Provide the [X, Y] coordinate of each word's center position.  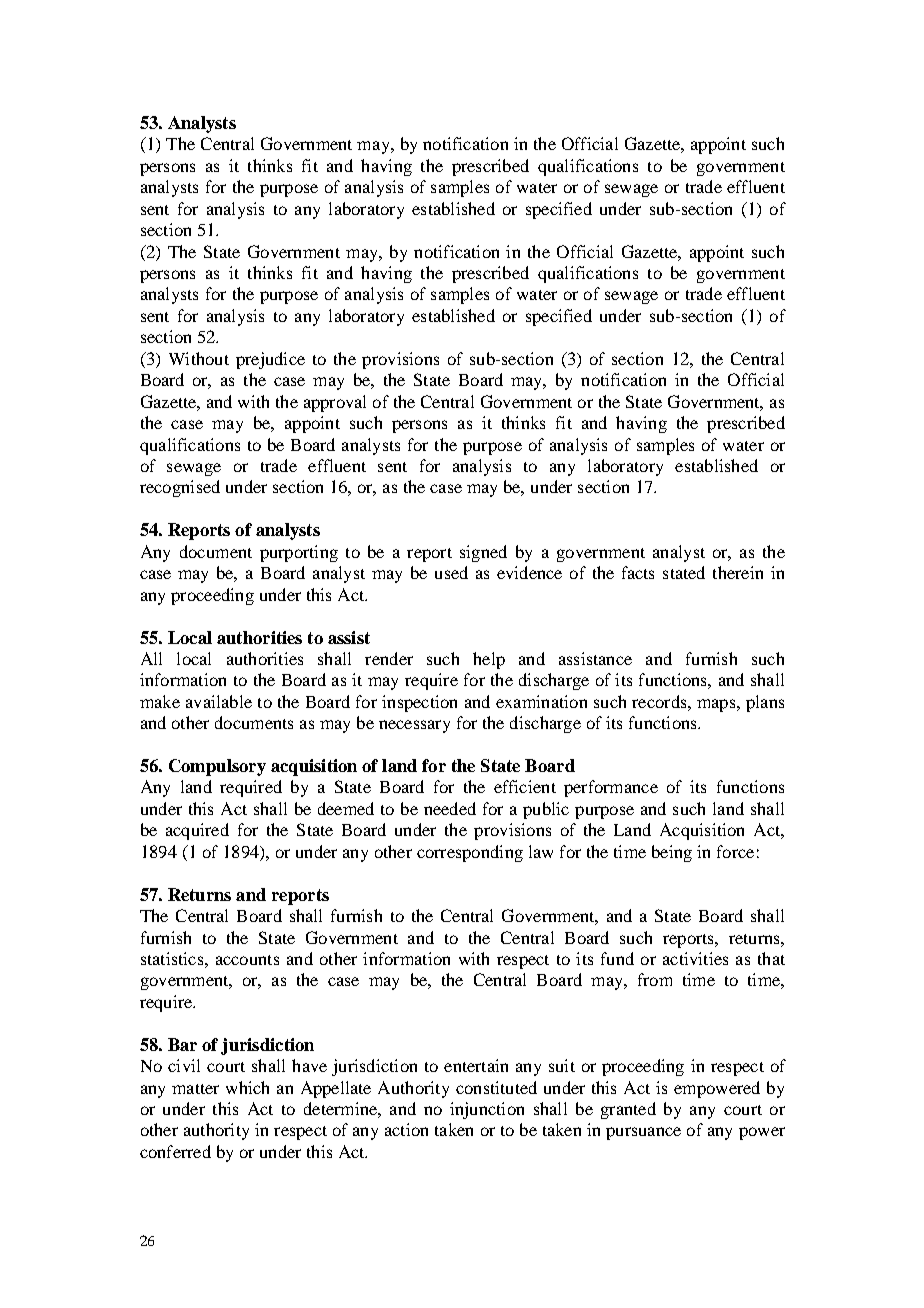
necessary [414, 726]
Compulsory [217, 767]
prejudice [270, 360]
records [660, 701]
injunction [487, 1110]
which [247, 1087]
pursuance [643, 1133]
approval [335, 403]
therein [738, 572]
